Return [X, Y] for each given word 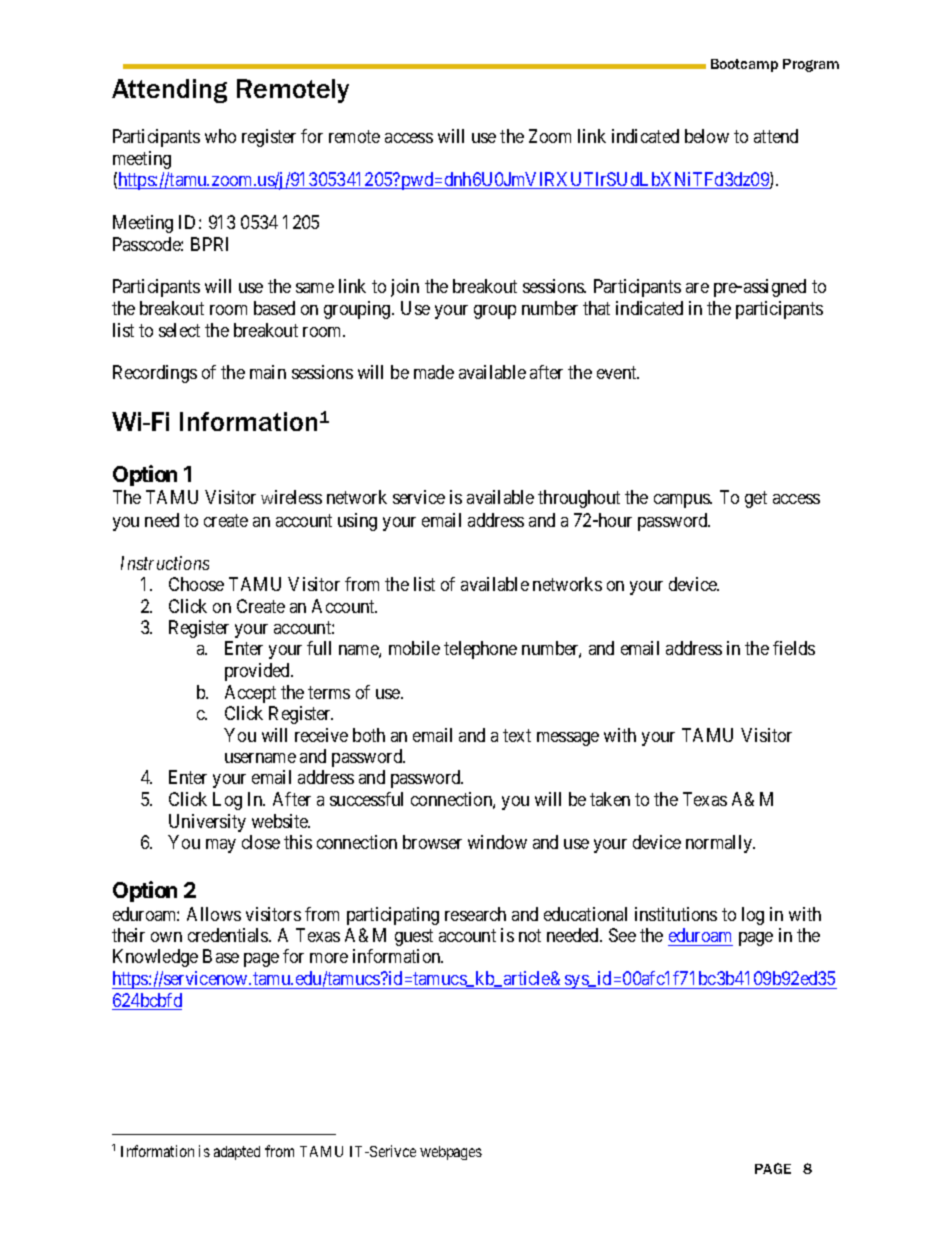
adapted [237, 1153]
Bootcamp [744, 65]
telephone [480, 650]
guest [414, 937]
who [220, 136]
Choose [196, 584]
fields [794, 648]
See [622, 935]
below [707, 136]
